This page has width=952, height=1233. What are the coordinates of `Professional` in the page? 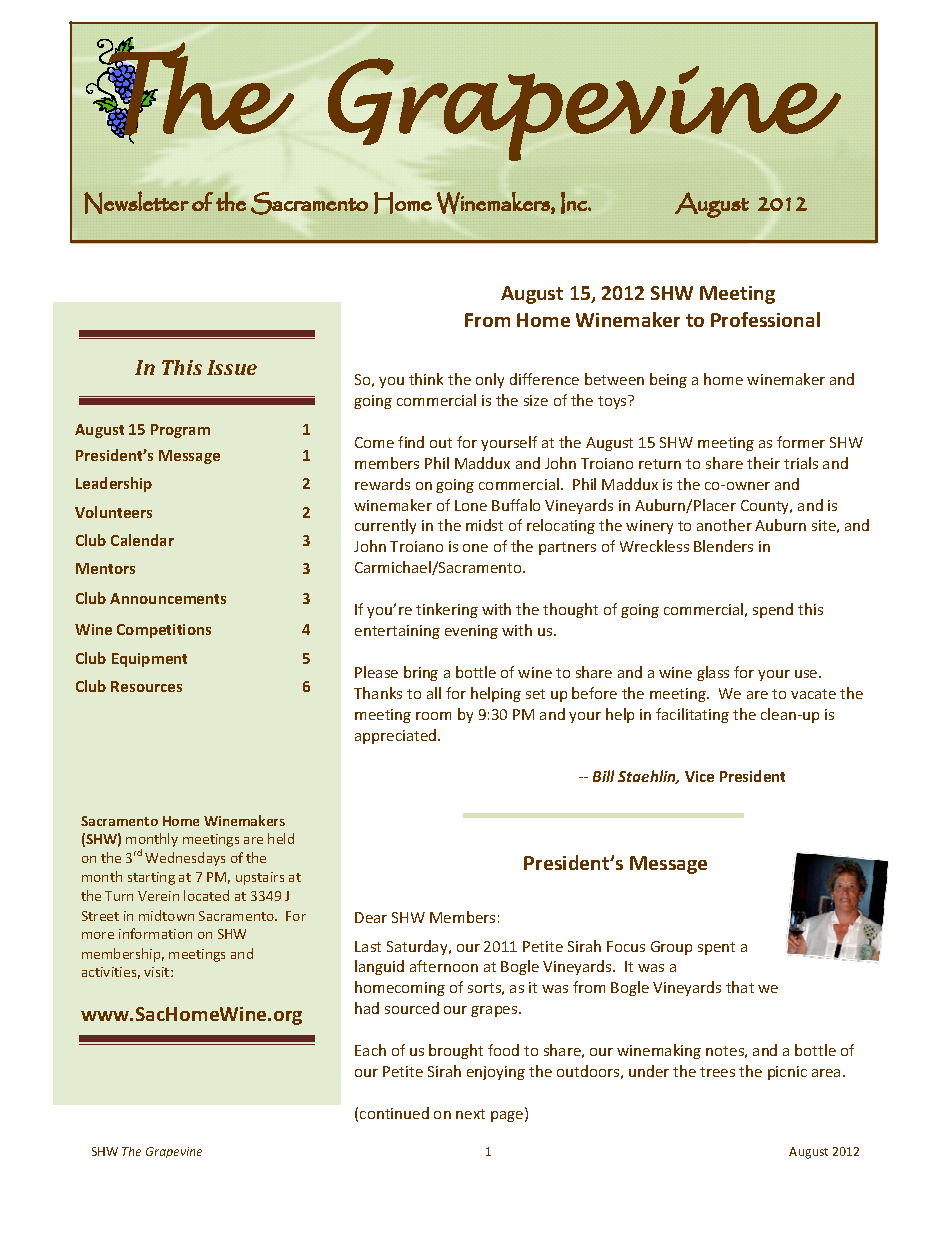 It's located at (765, 319).
